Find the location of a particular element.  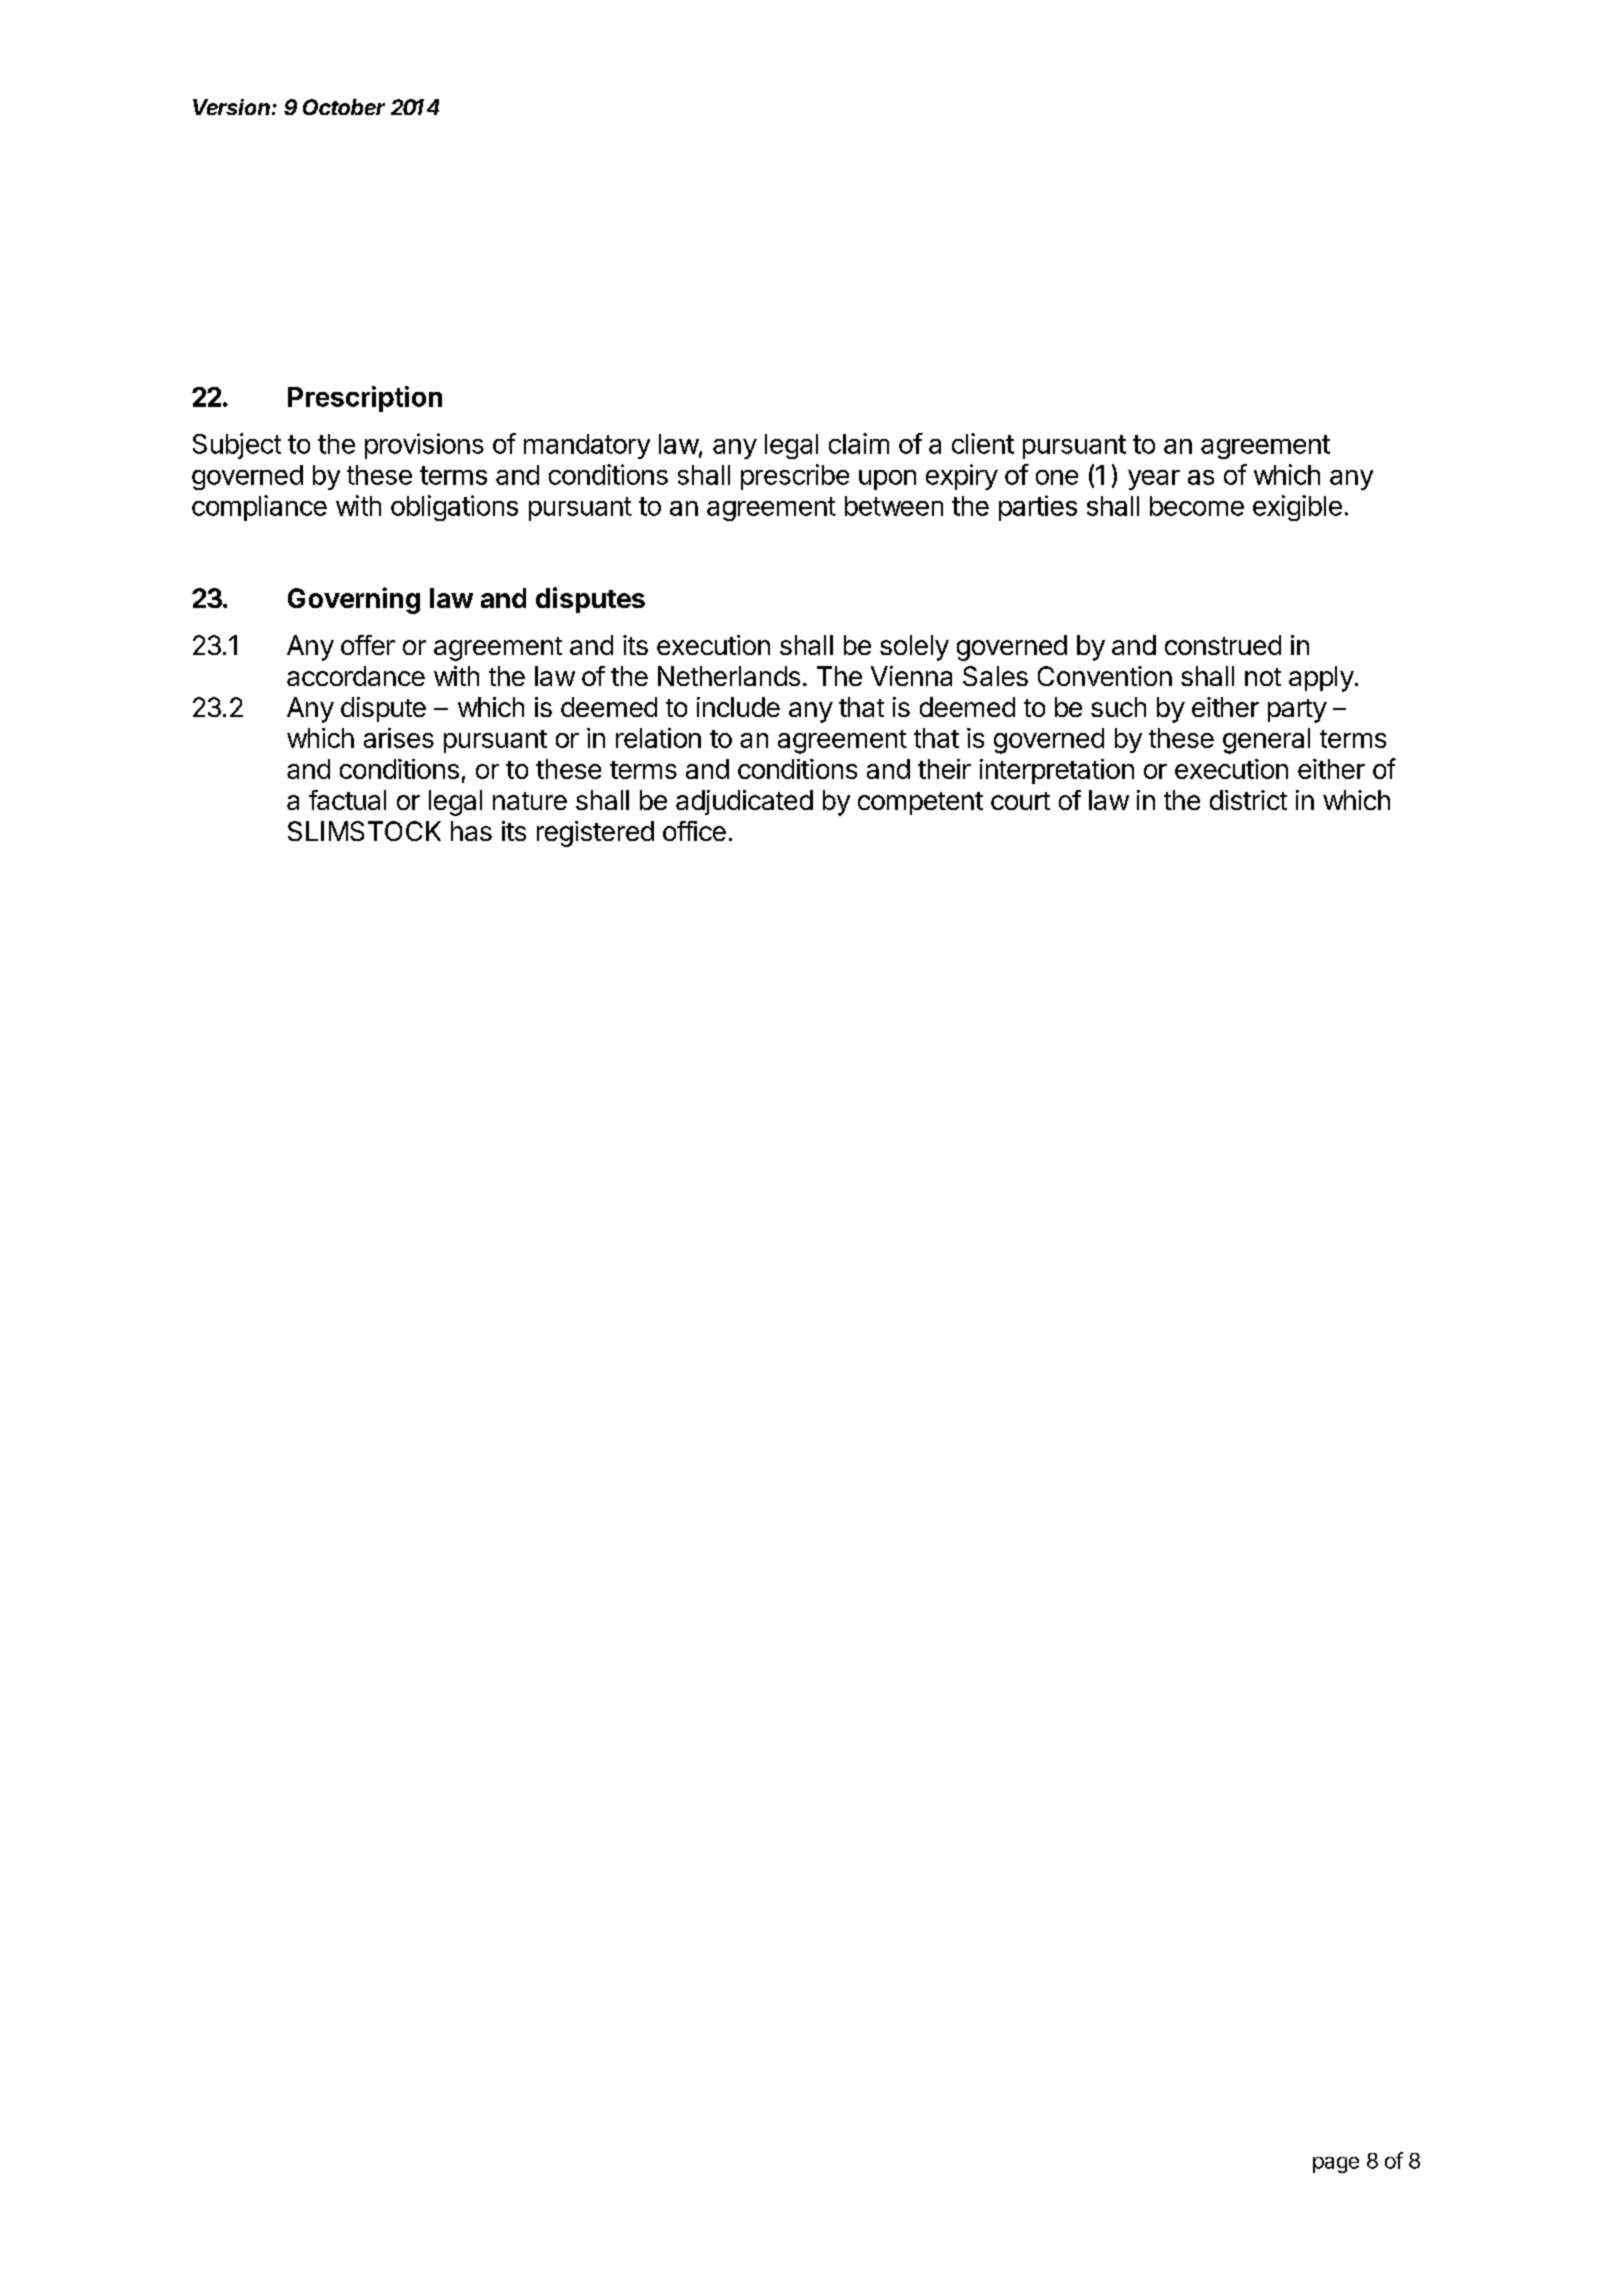

Version is located at coordinates (233, 107).
